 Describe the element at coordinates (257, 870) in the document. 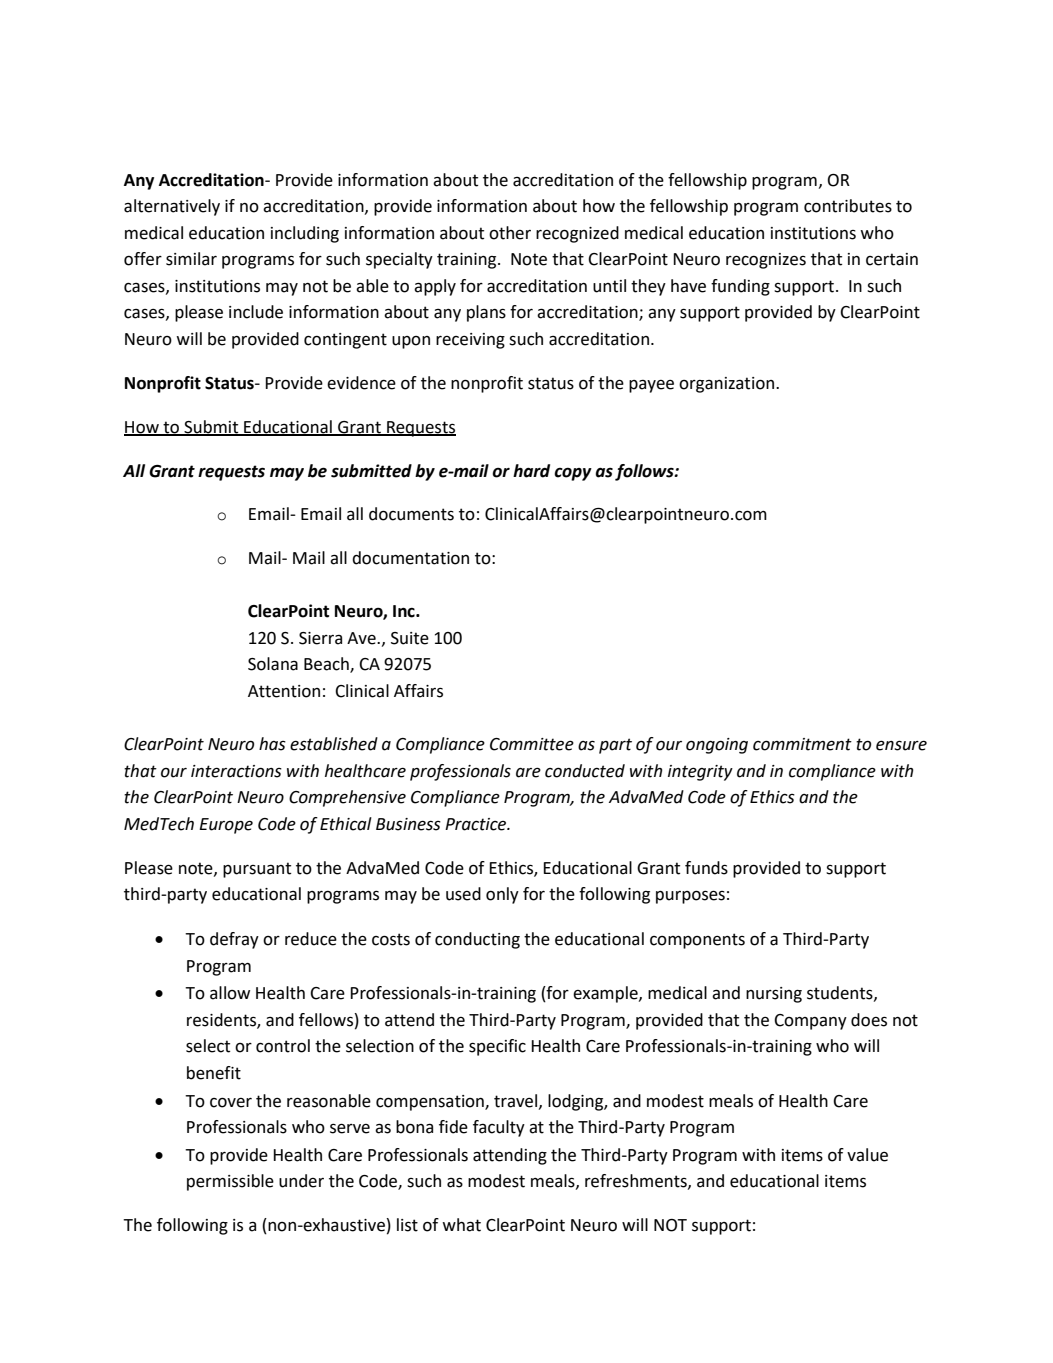

I see `pursuant` at that location.
